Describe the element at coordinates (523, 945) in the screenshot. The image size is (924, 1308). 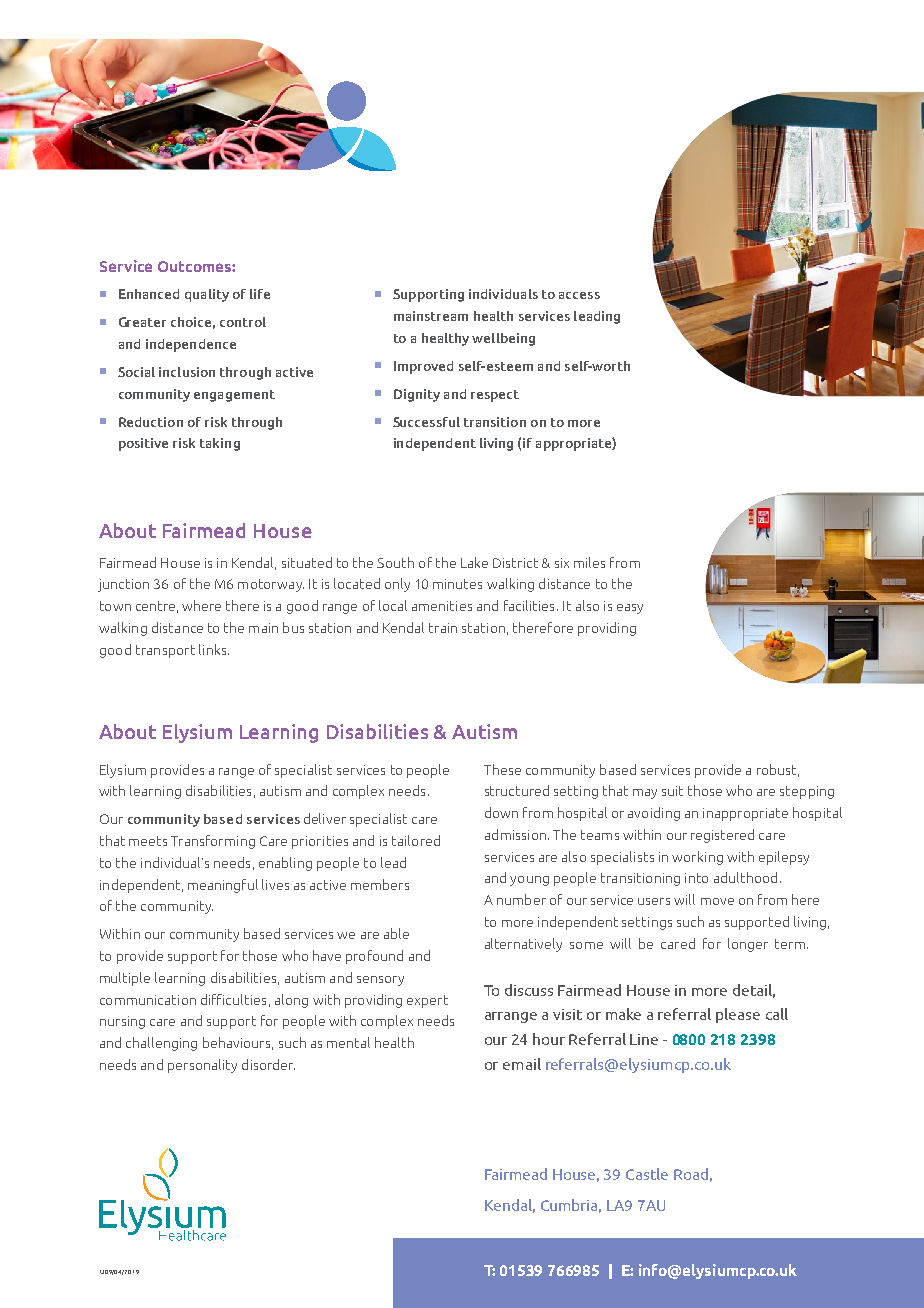
I see `alternatively` at that location.
